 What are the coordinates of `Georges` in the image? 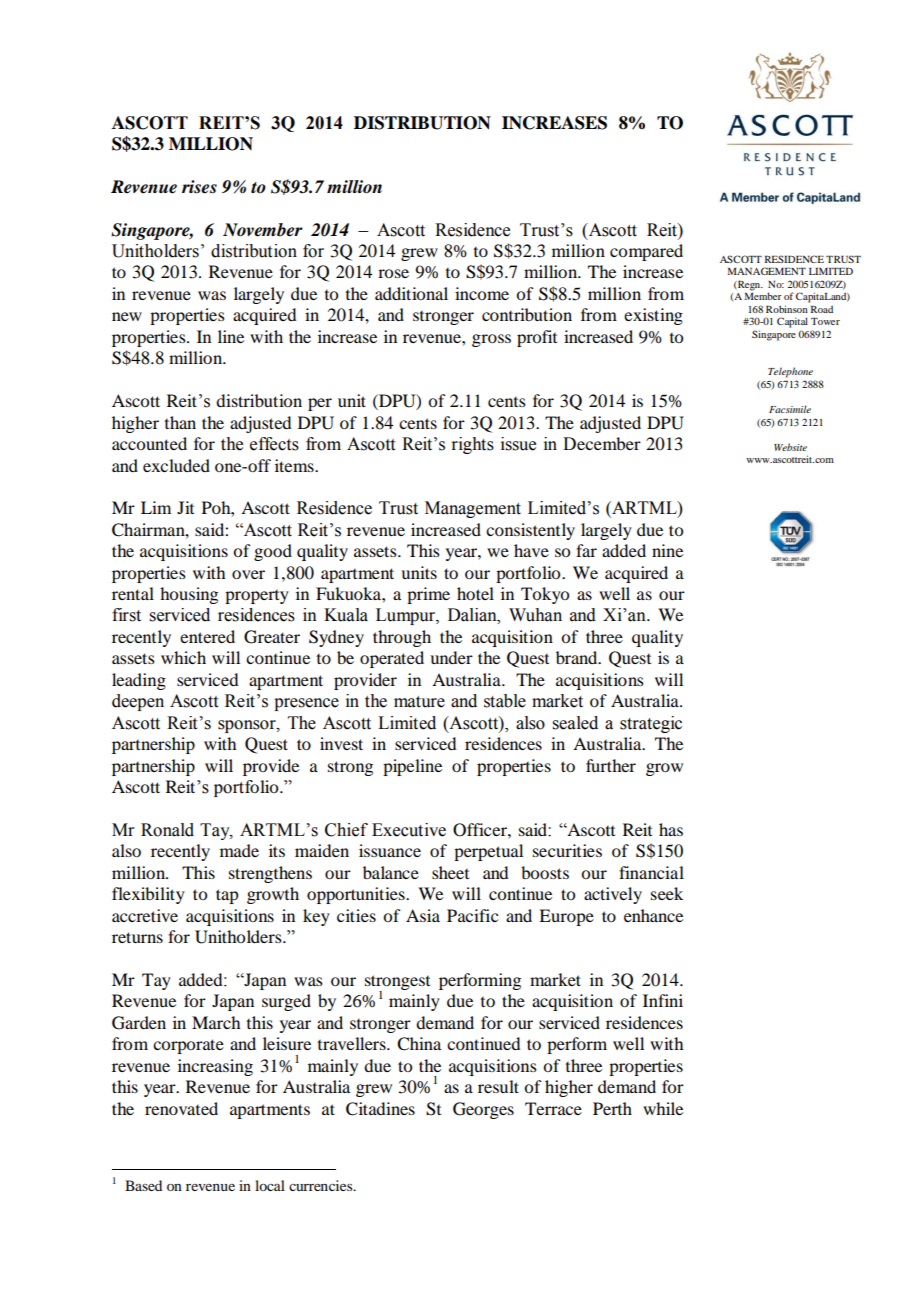 It's located at (483, 1110).
